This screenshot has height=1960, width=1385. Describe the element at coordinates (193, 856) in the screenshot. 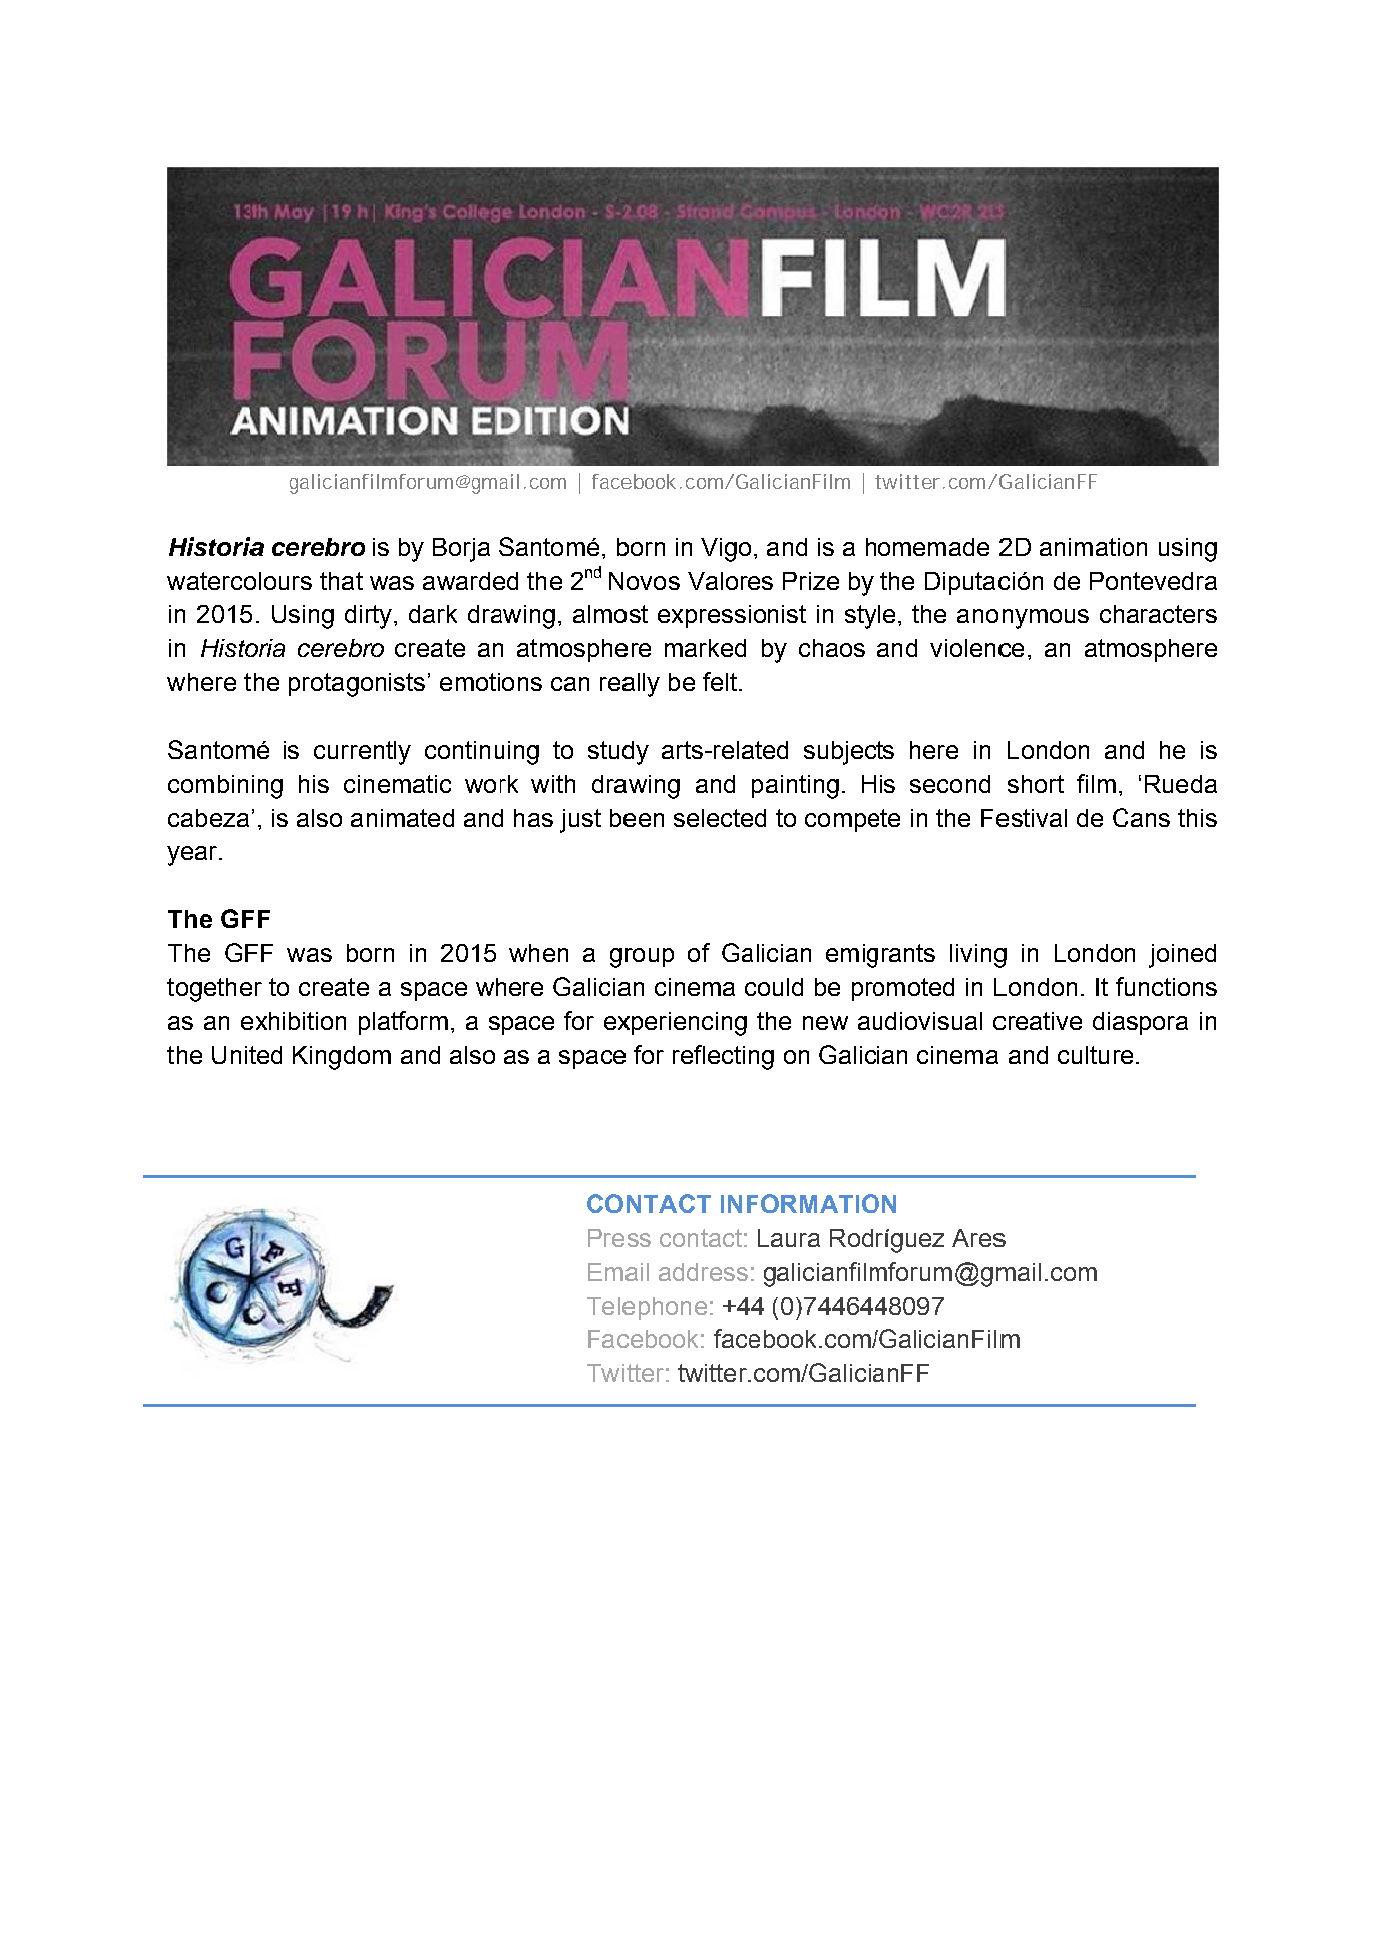

I see `year` at that location.
